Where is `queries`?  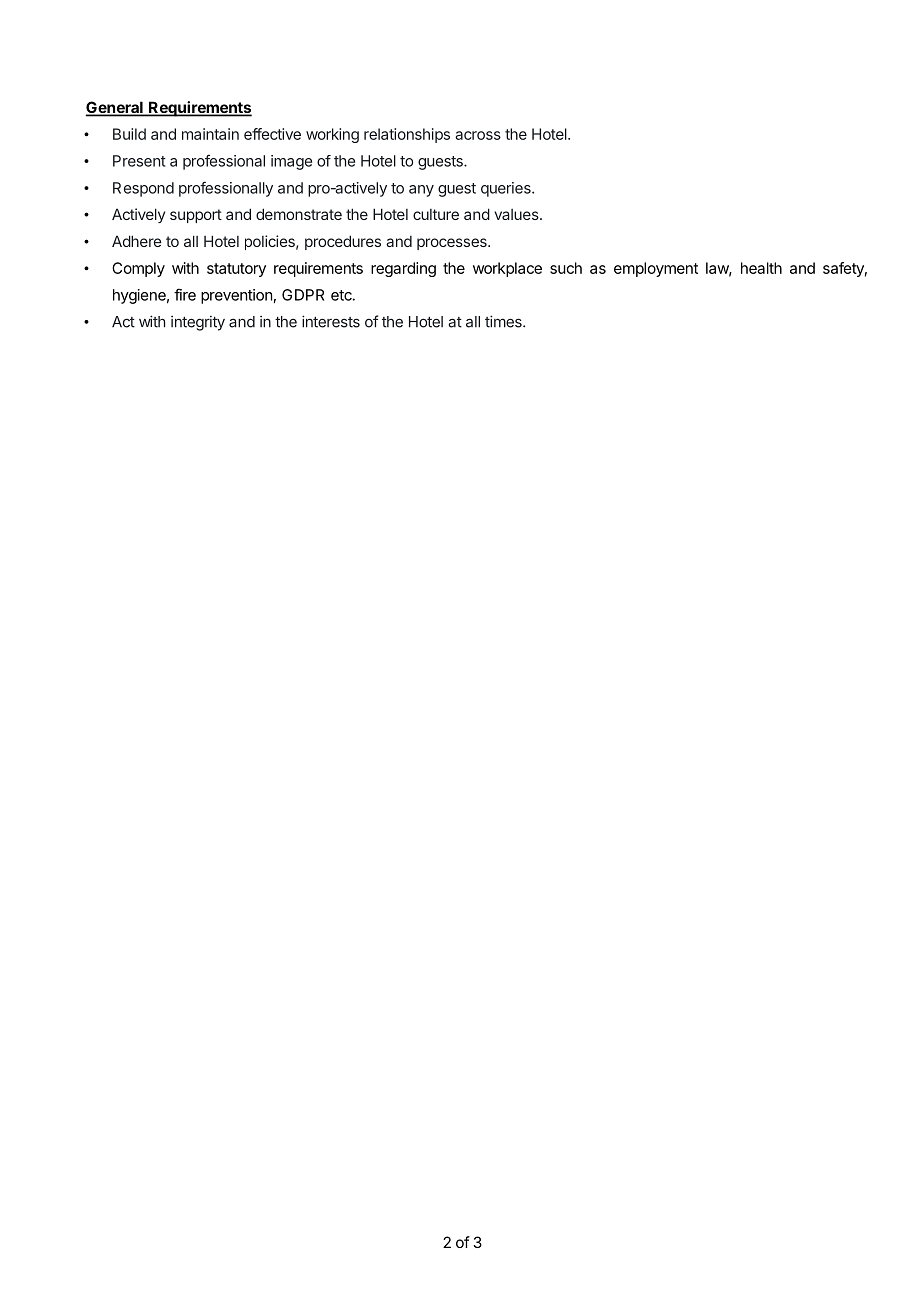
queries is located at coordinates (507, 189).
